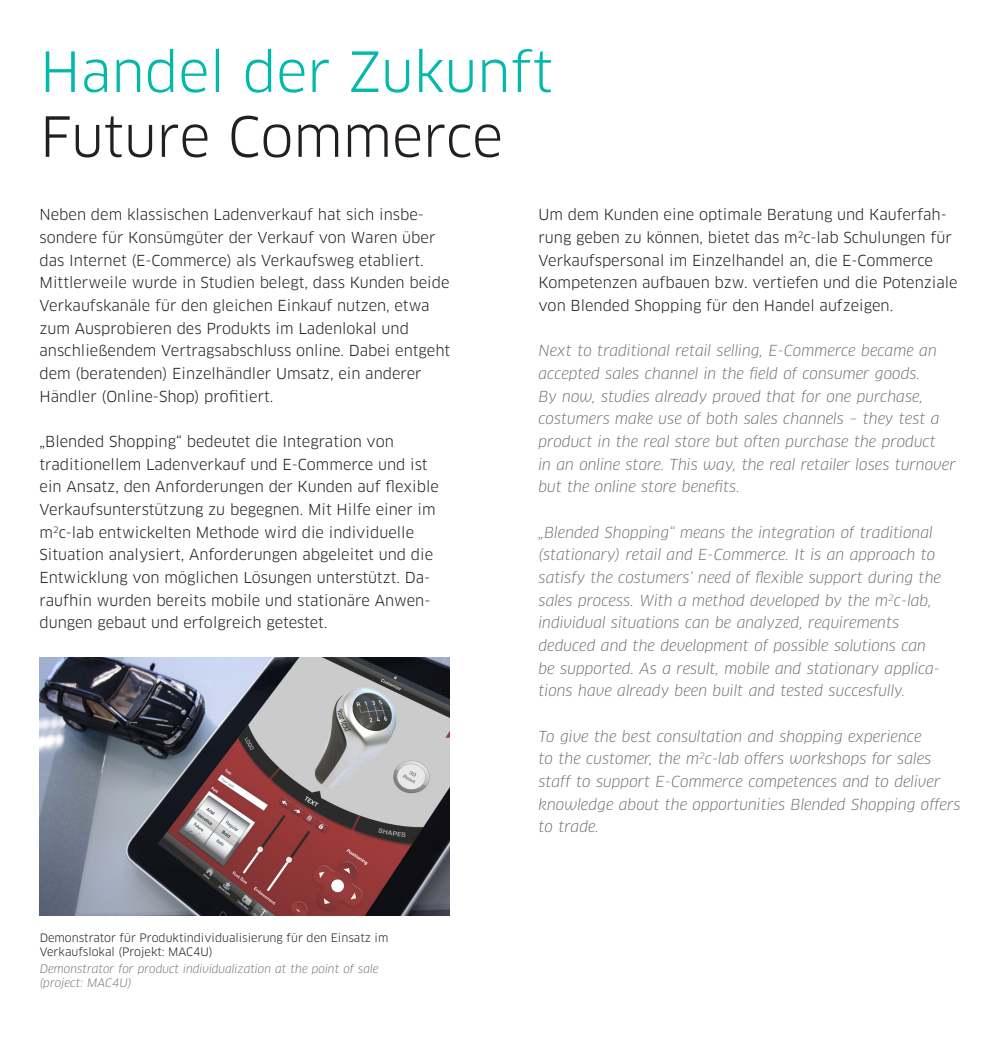 This screenshot has height=1038, width=998. I want to click on wird, so click(280, 532).
